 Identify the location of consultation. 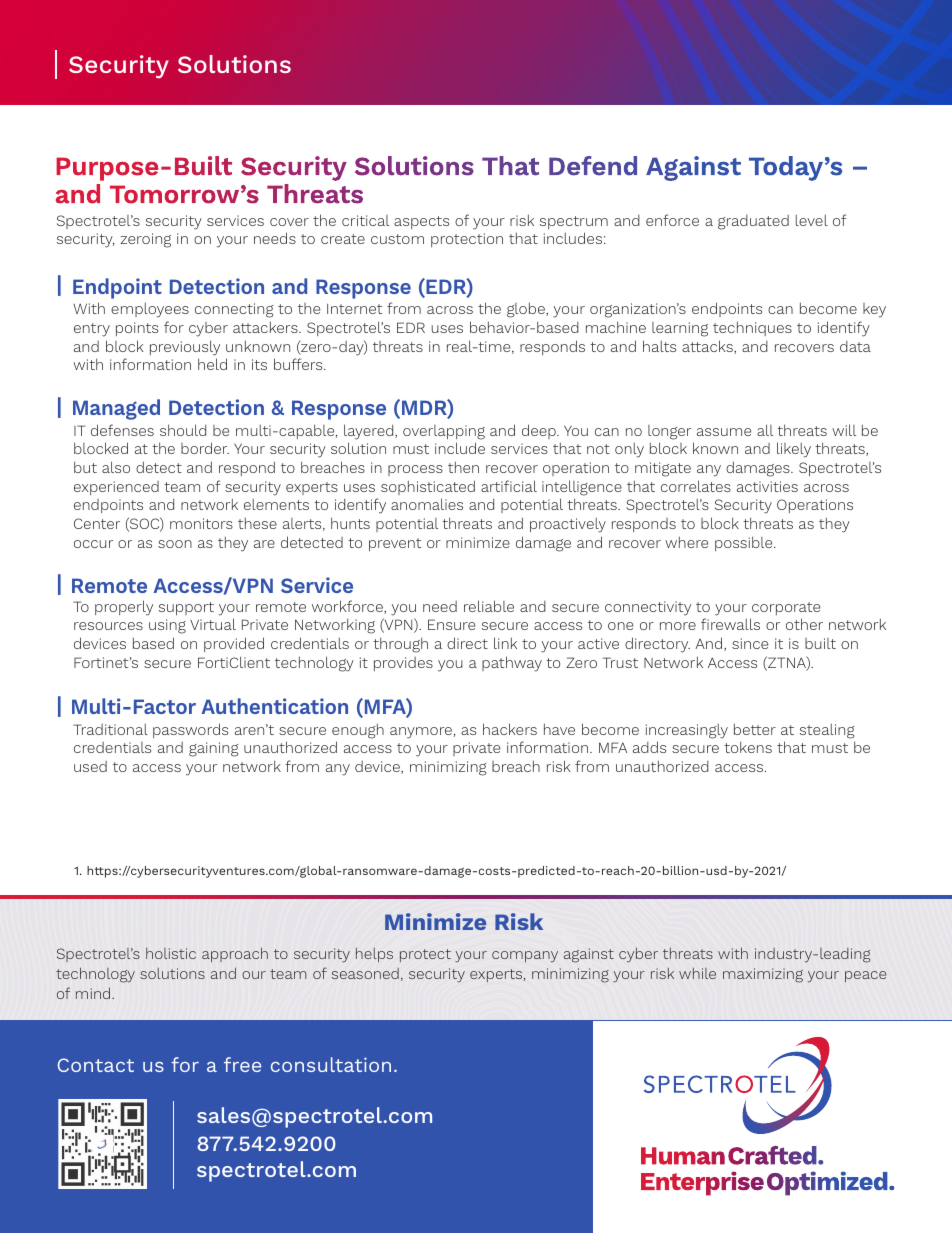
(331, 1064).
